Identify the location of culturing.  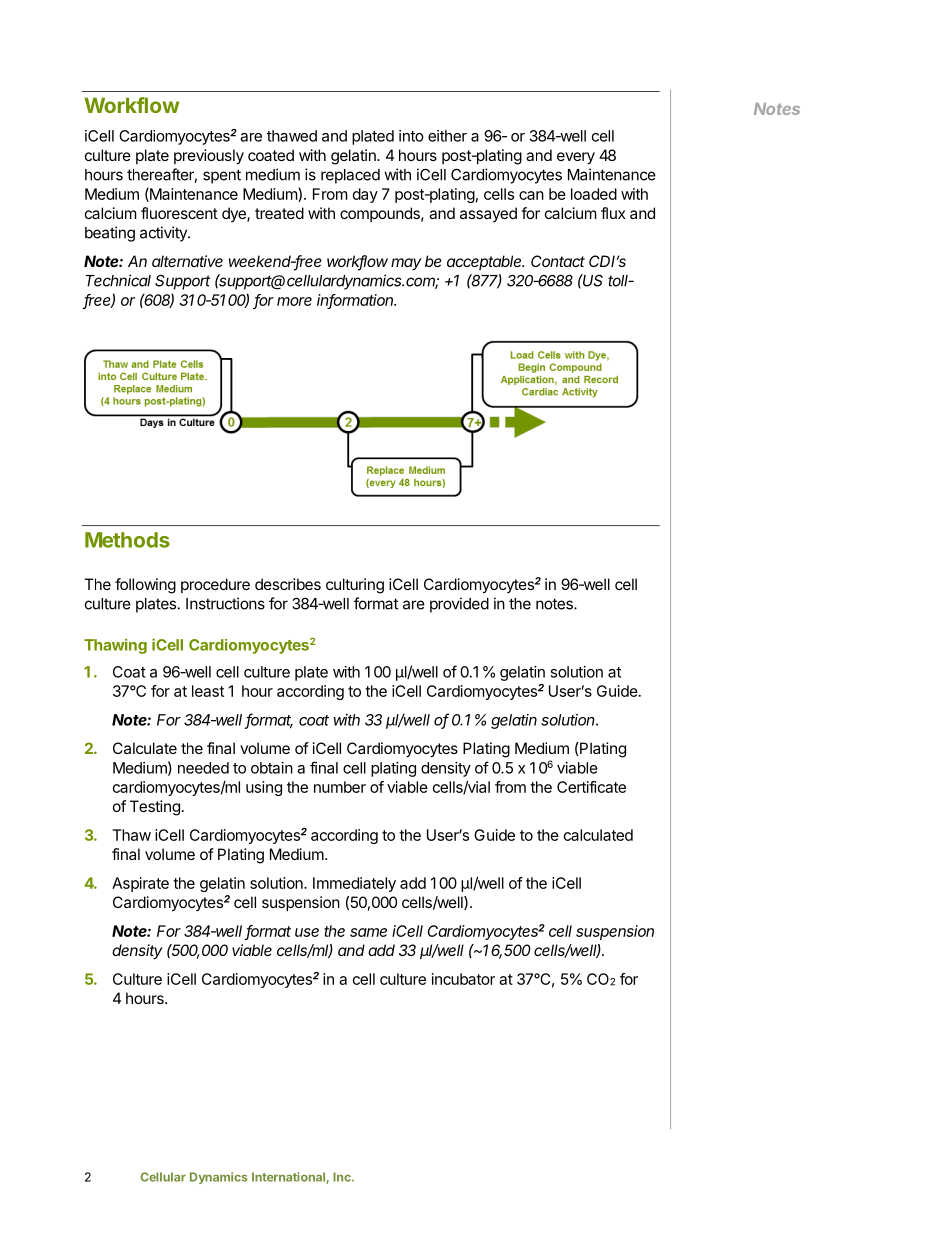
(355, 586).
